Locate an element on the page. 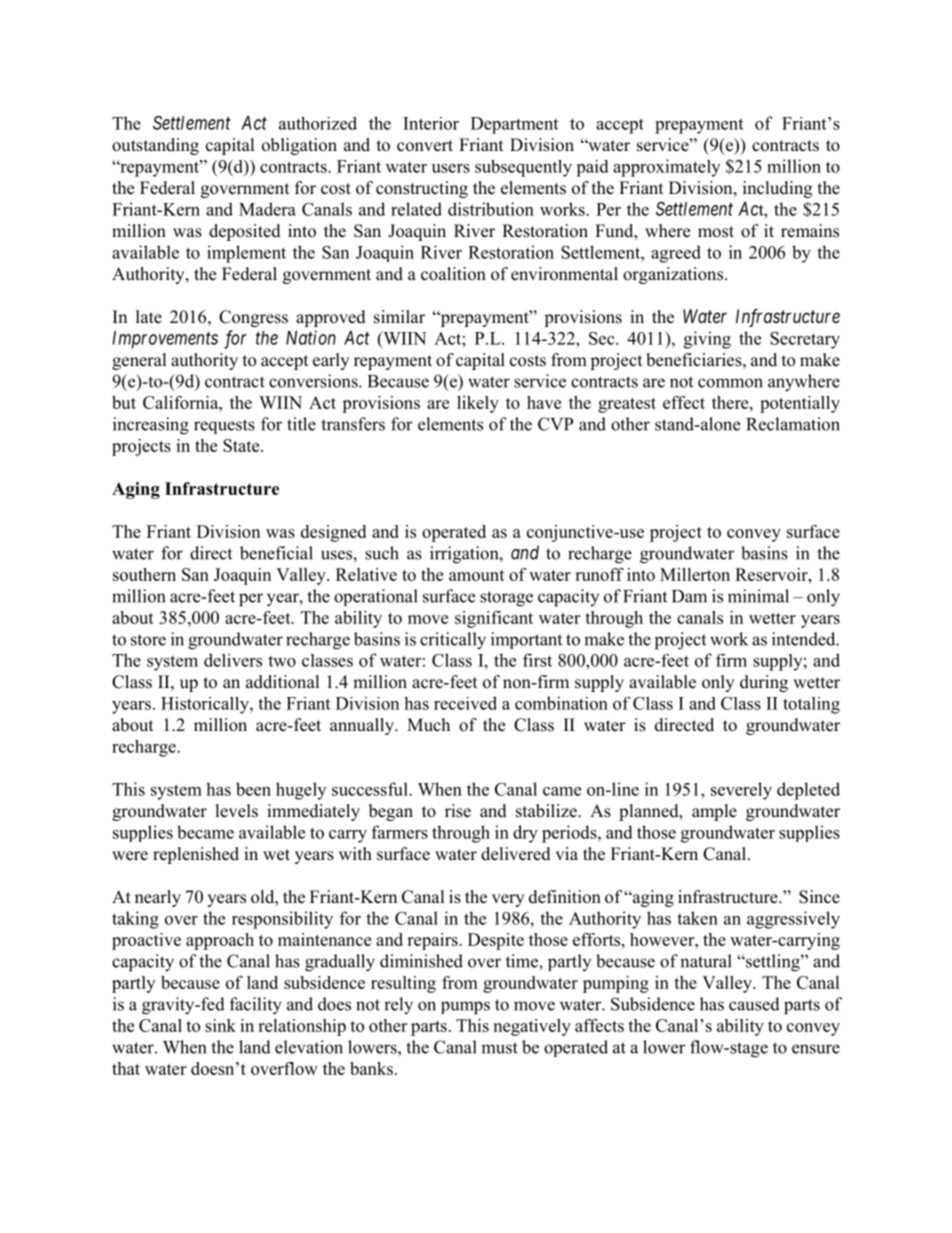  State is located at coordinates (242, 445).
